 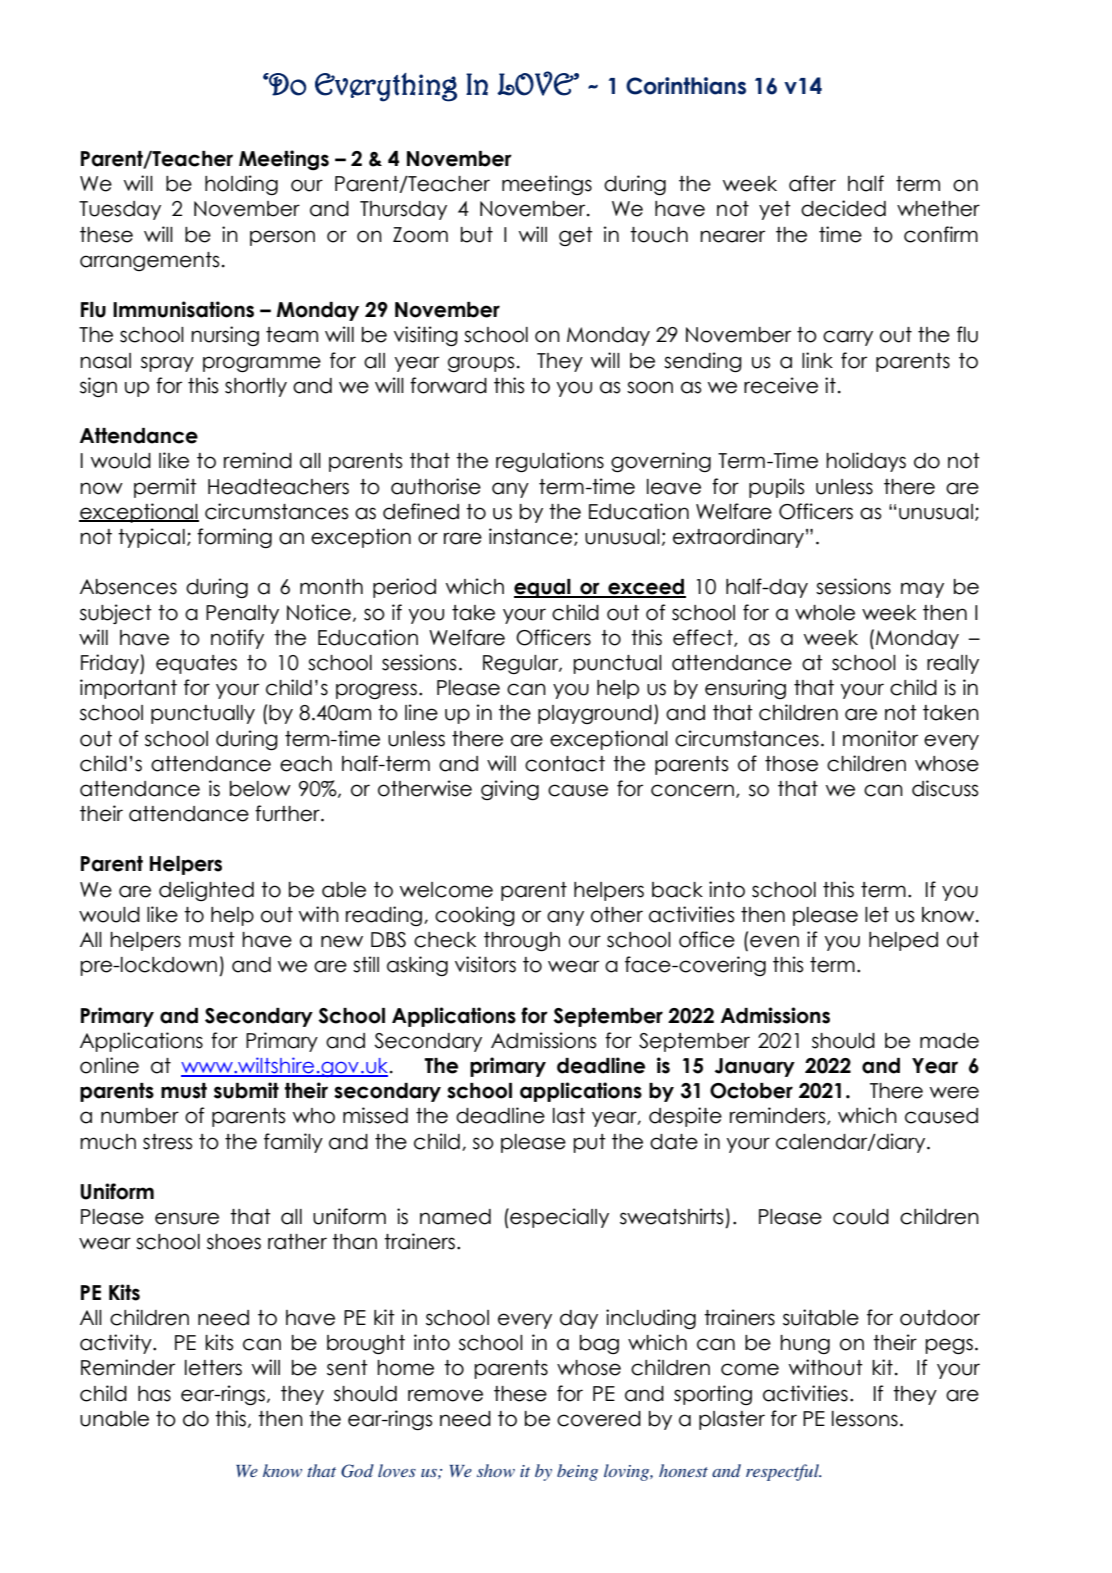 What do you see at coordinates (812, 183) in the screenshot?
I see `after` at bounding box center [812, 183].
